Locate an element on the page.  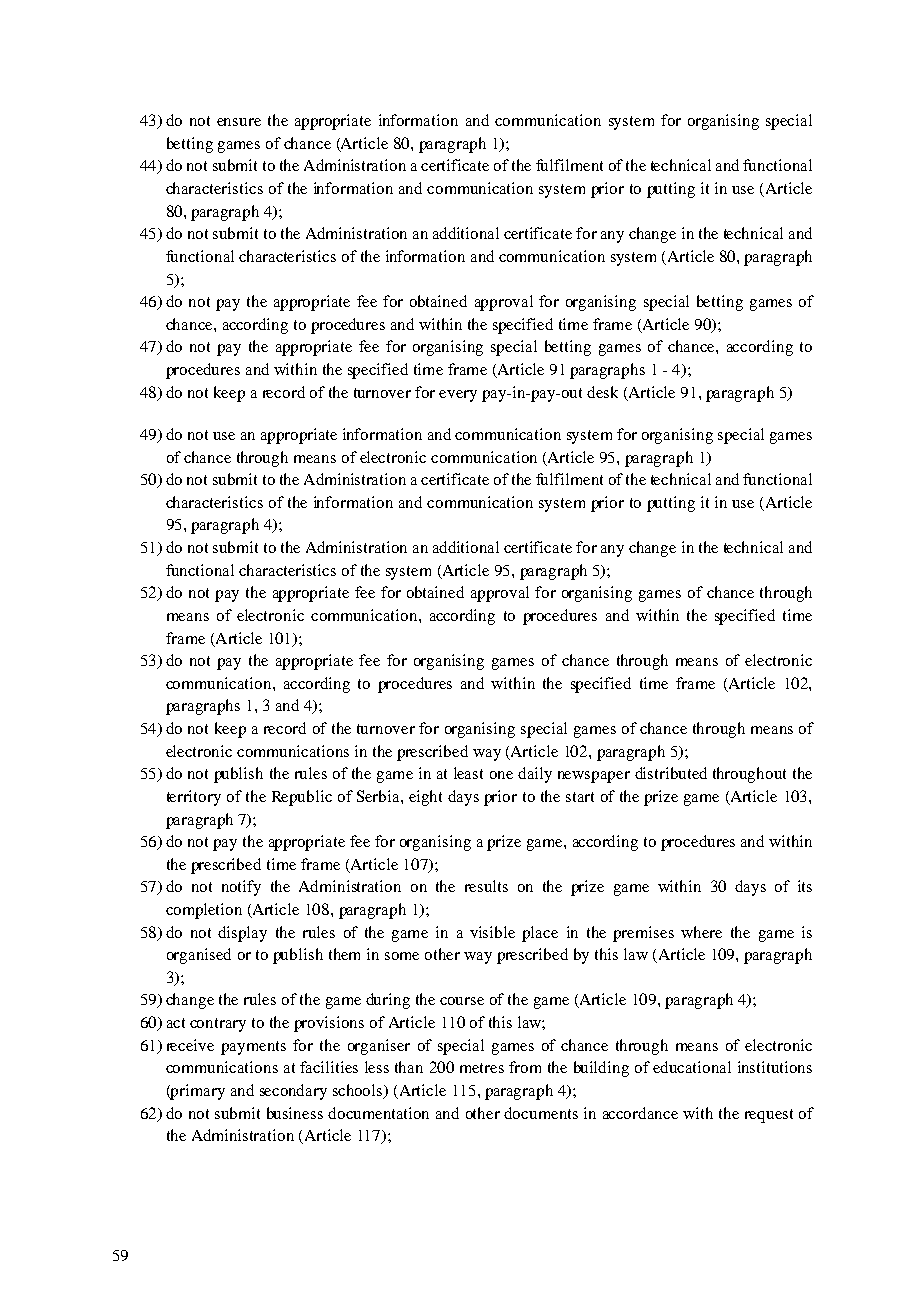
metres is located at coordinates (482, 1068).
